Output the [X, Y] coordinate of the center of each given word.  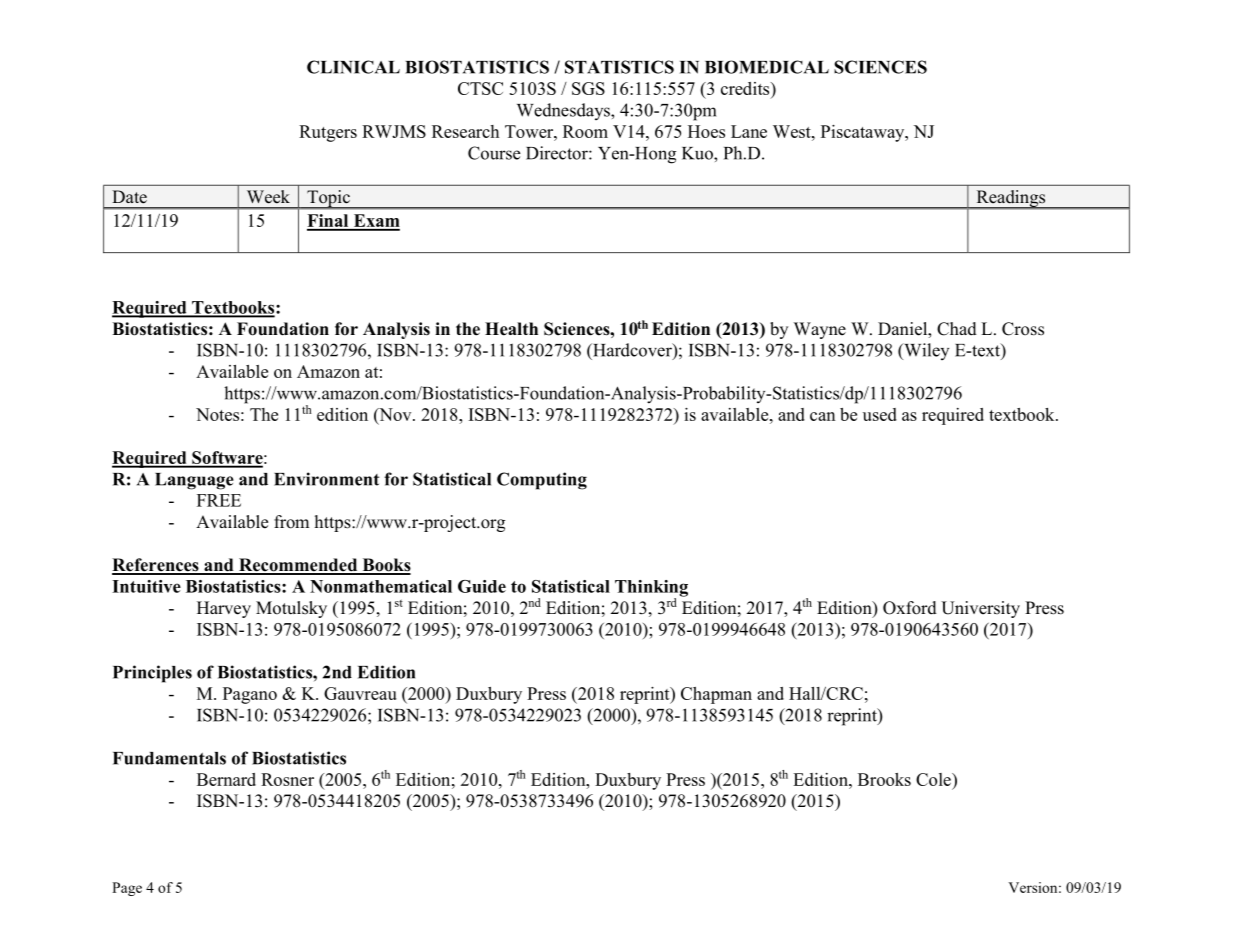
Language [194, 481]
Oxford [910, 608]
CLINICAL [353, 67]
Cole [934, 779]
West [793, 131]
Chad [957, 329]
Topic [328, 199]
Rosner [287, 779]
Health [511, 329]
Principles [152, 674]
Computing [542, 481]
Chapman [716, 695]
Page [127, 889]
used [880, 414]
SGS [588, 88]
